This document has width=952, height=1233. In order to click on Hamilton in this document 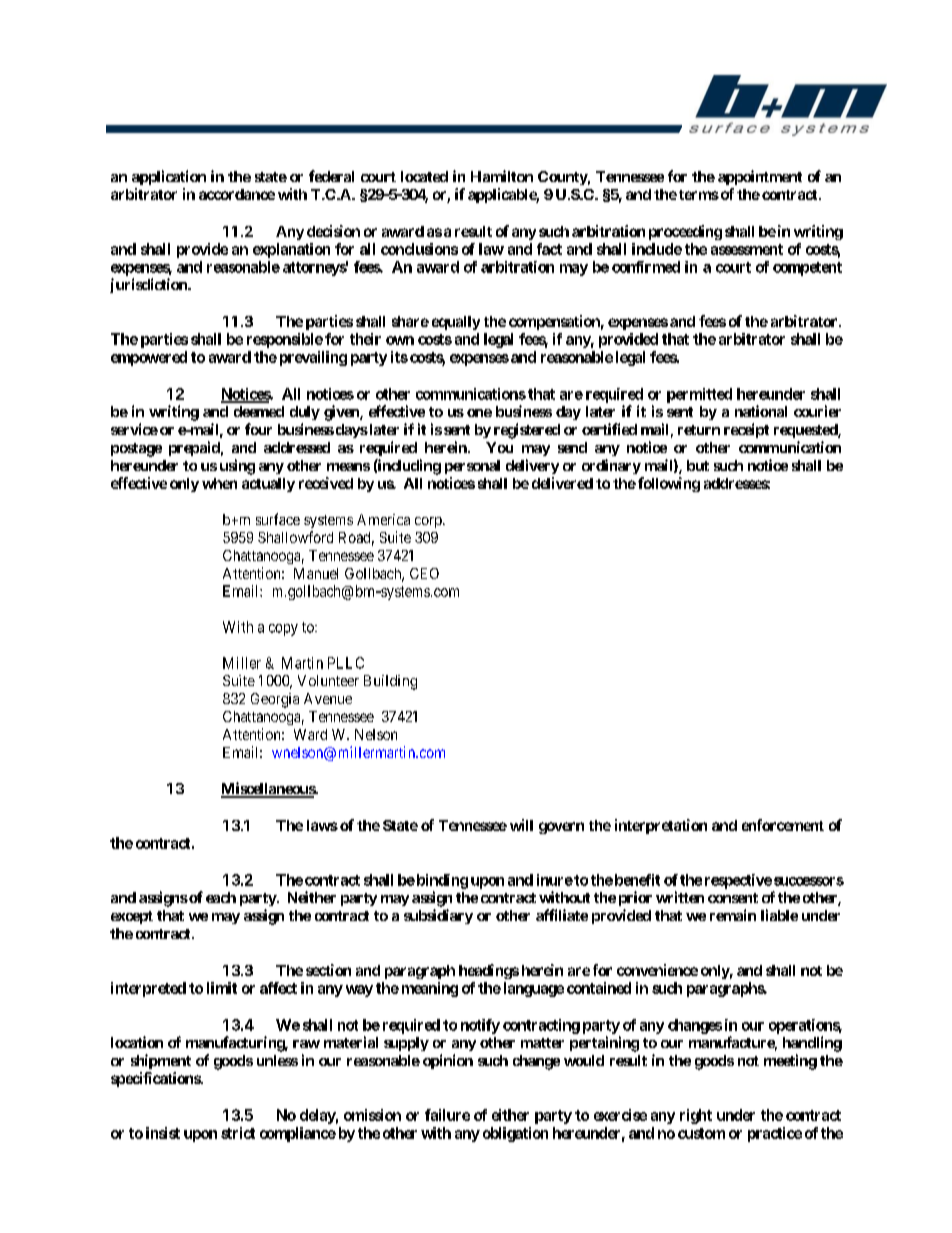, I will do `click(502, 176)`.
